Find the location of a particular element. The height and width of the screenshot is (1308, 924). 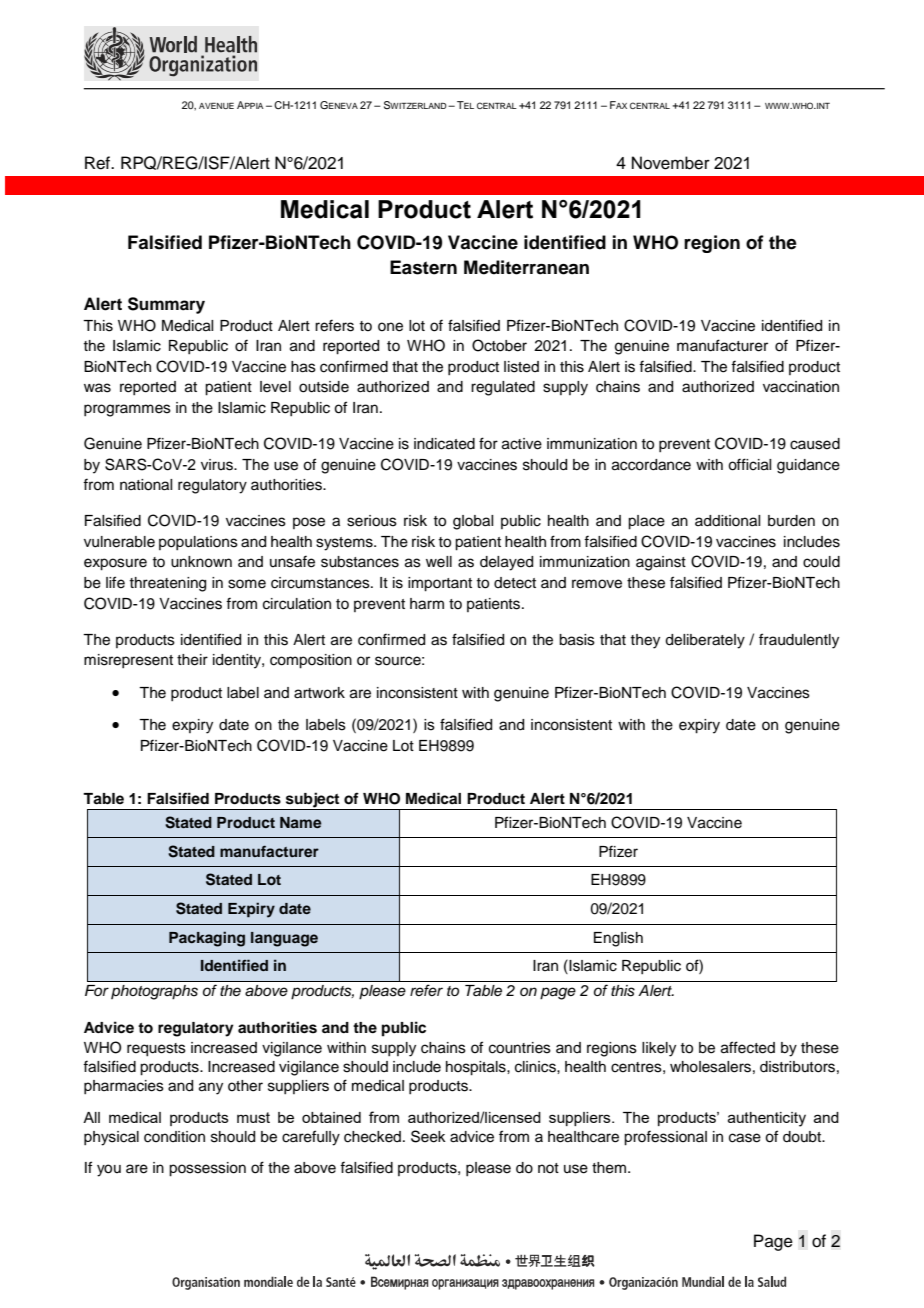

deliberately is located at coordinates (705, 641).
